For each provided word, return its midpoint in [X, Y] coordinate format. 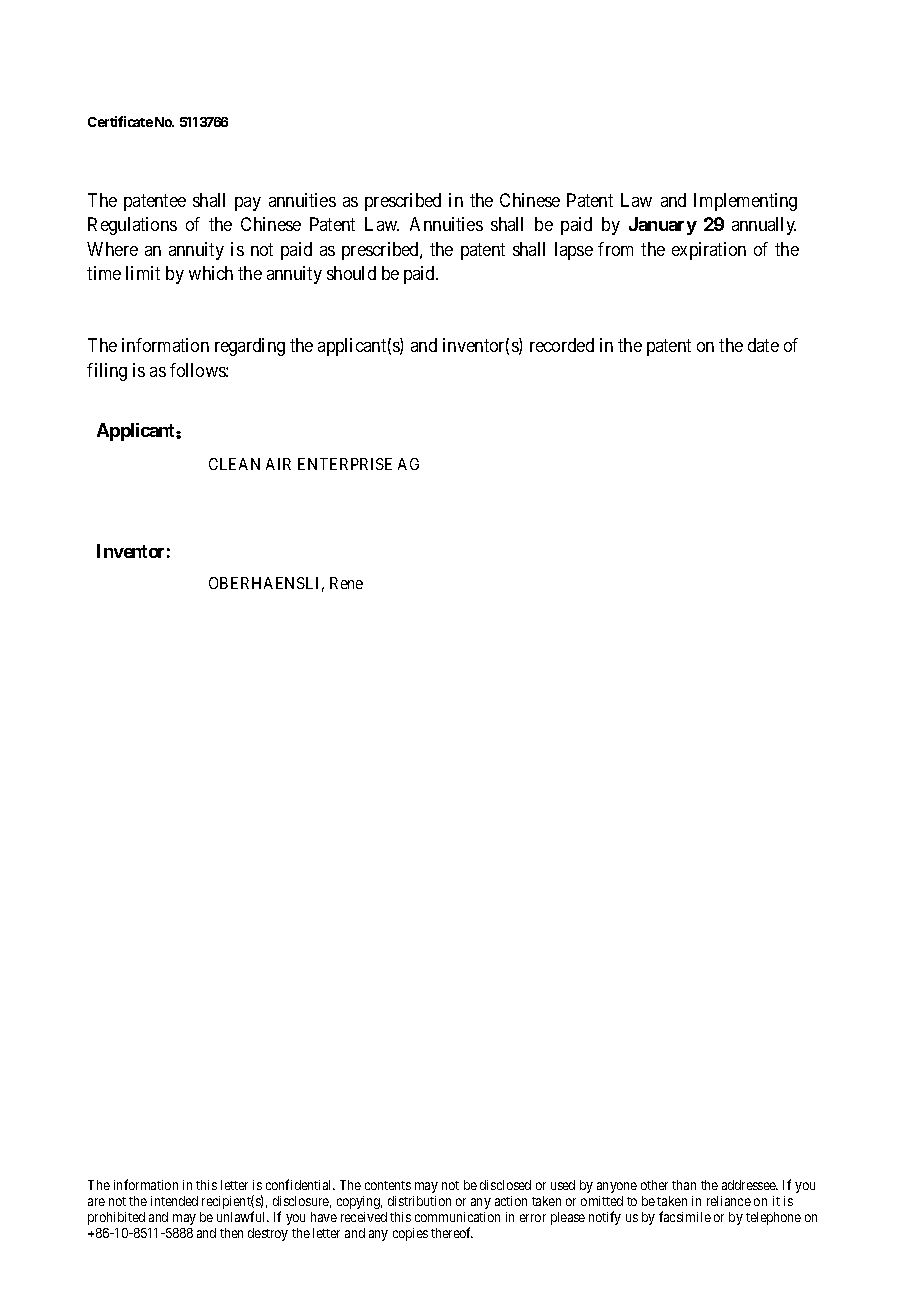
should [351, 273]
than [684, 1185]
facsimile [685, 1216]
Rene [346, 583]
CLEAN [234, 464]
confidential [300, 1184]
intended [174, 1201]
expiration [709, 251]
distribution [419, 1201]
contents [388, 1185]
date [763, 345]
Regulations [132, 226]
